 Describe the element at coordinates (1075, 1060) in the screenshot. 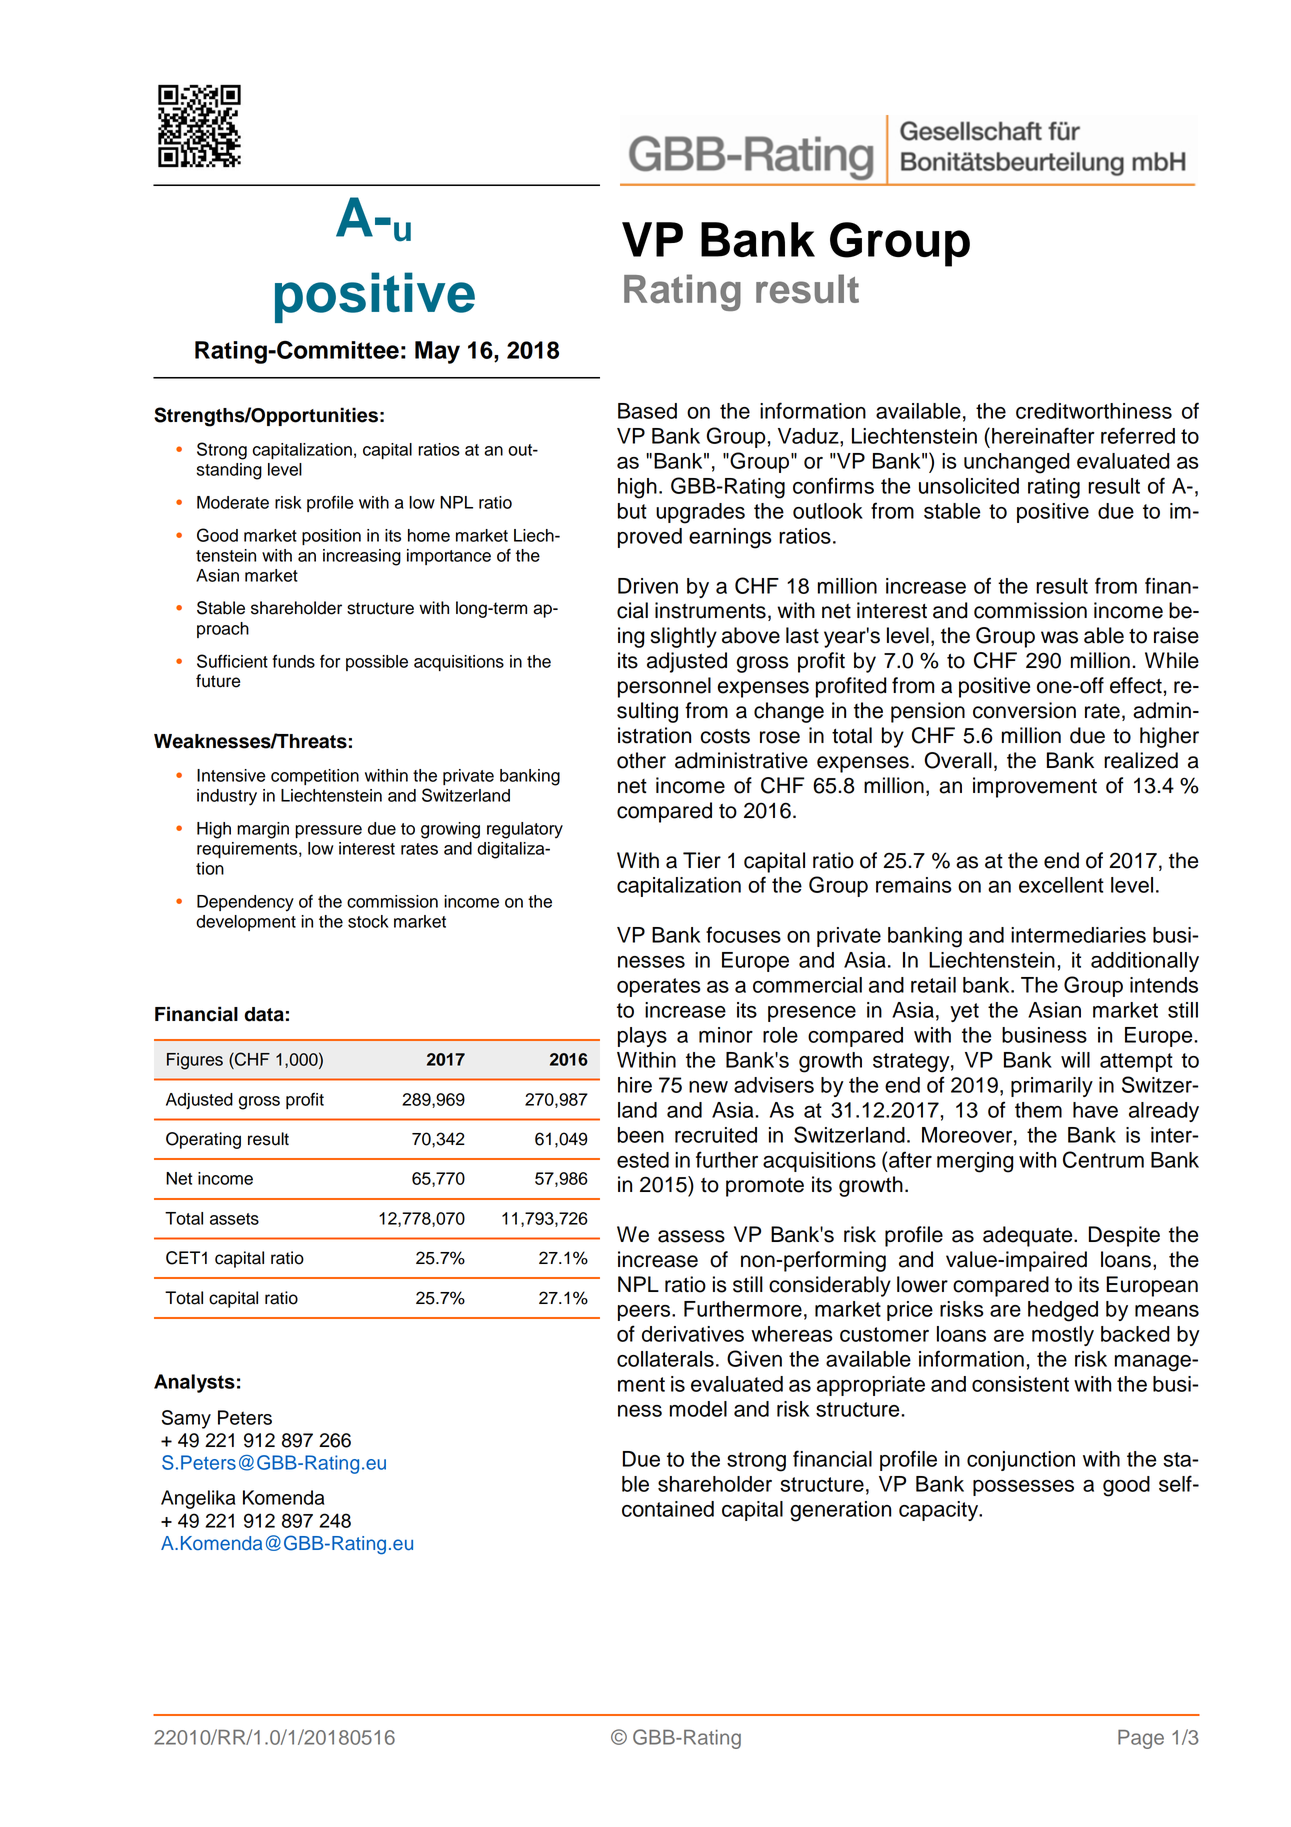

I see `will` at that location.
